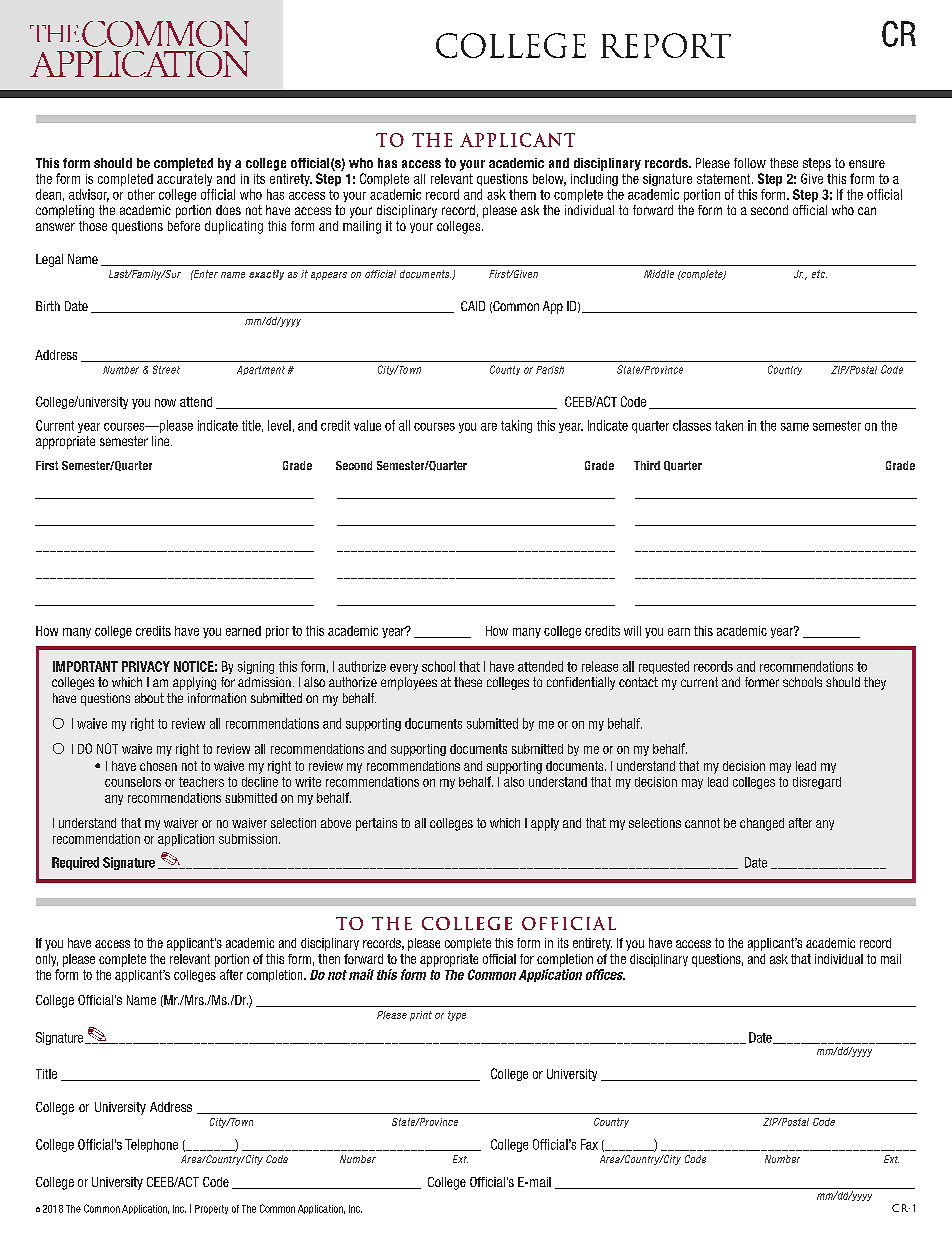 Image resolution: width=952 pixels, height=1237 pixels. I want to click on them, so click(522, 194).
